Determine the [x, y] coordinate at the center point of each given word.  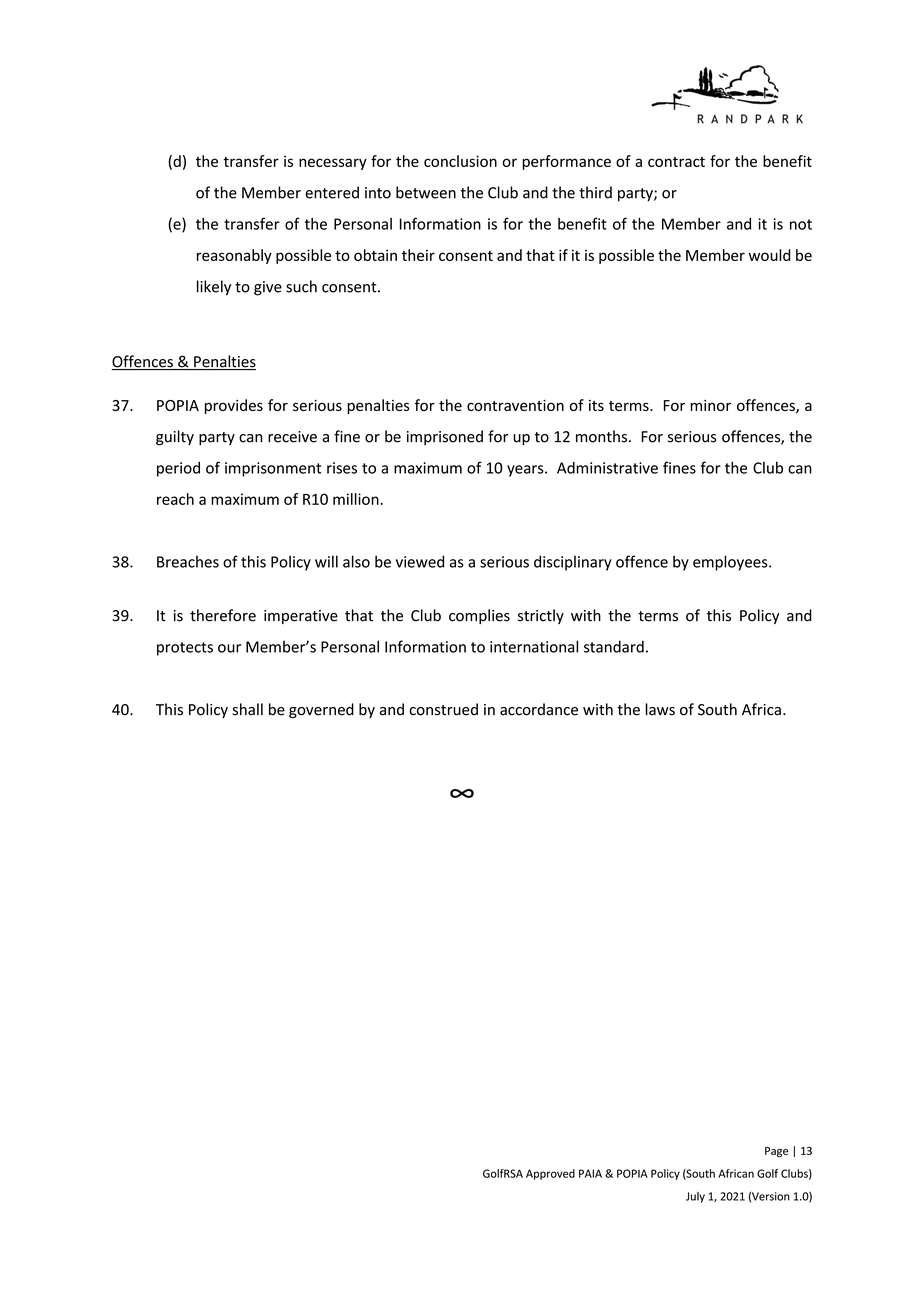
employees [731, 563]
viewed [420, 561]
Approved [550, 1174]
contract [676, 162]
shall [248, 709]
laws [660, 709]
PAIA [590, 1173]
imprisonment [273, 469]
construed [443, 709]
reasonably [234, 256]
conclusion [460, 161]
